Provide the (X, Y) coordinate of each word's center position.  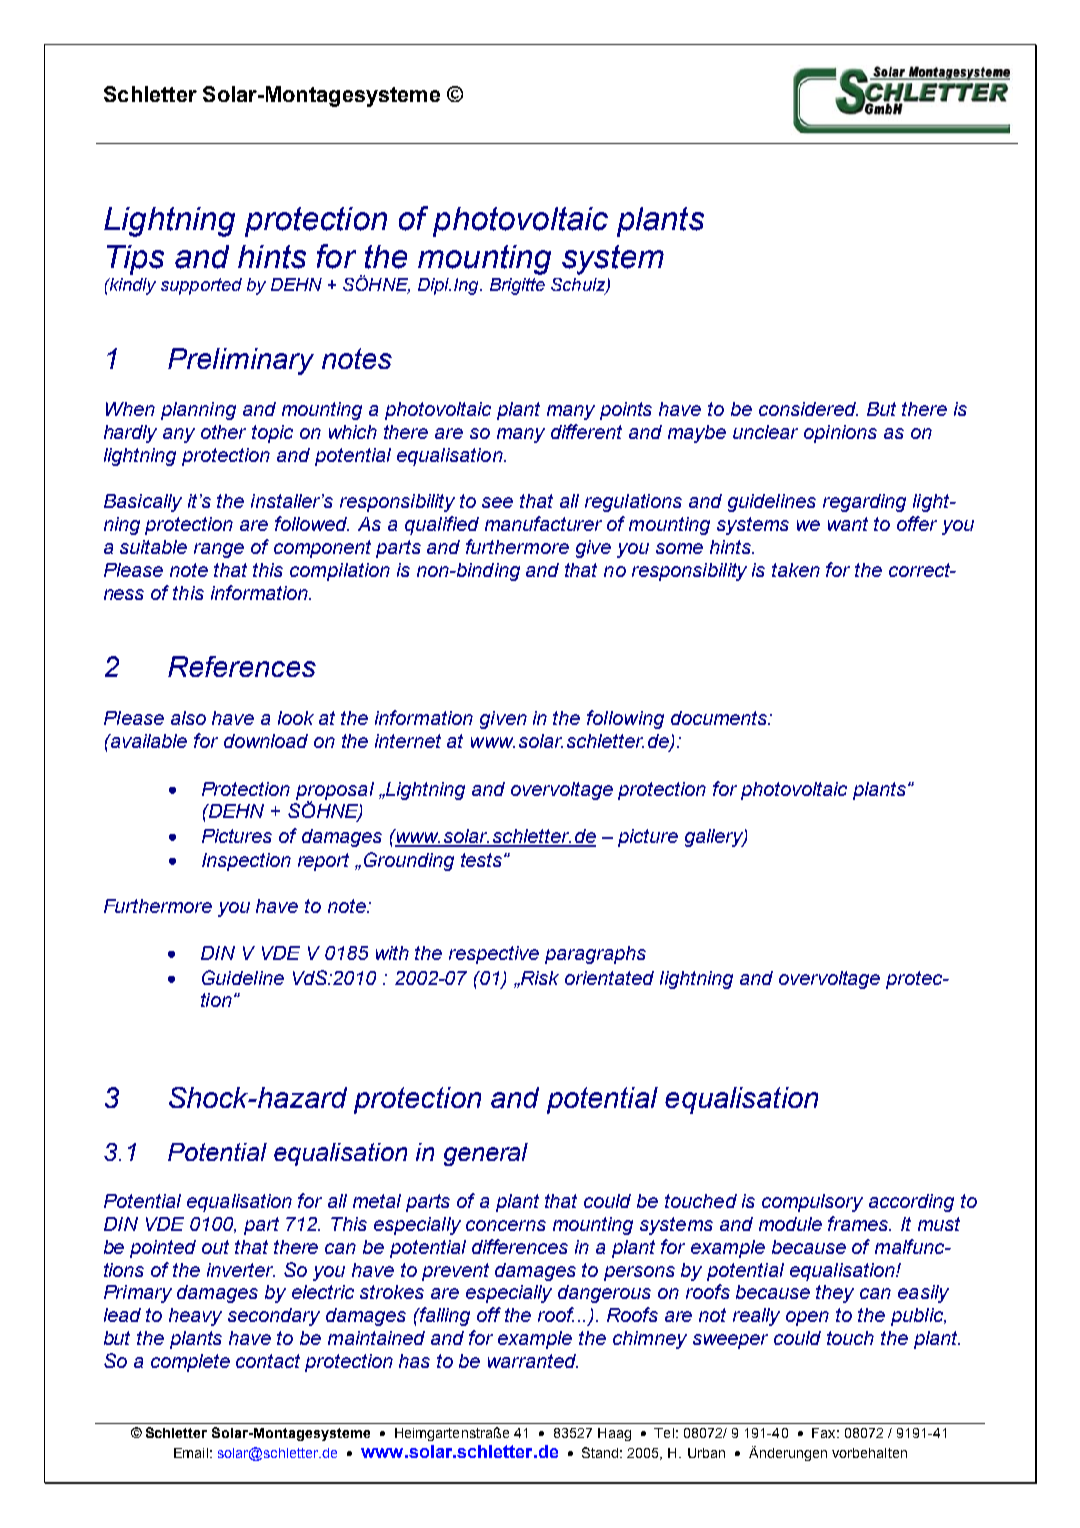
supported (201, 286)
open (807, 1318)
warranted (533, 1361)
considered (808, 409)
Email (191, 1453)
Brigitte (517, 286)
